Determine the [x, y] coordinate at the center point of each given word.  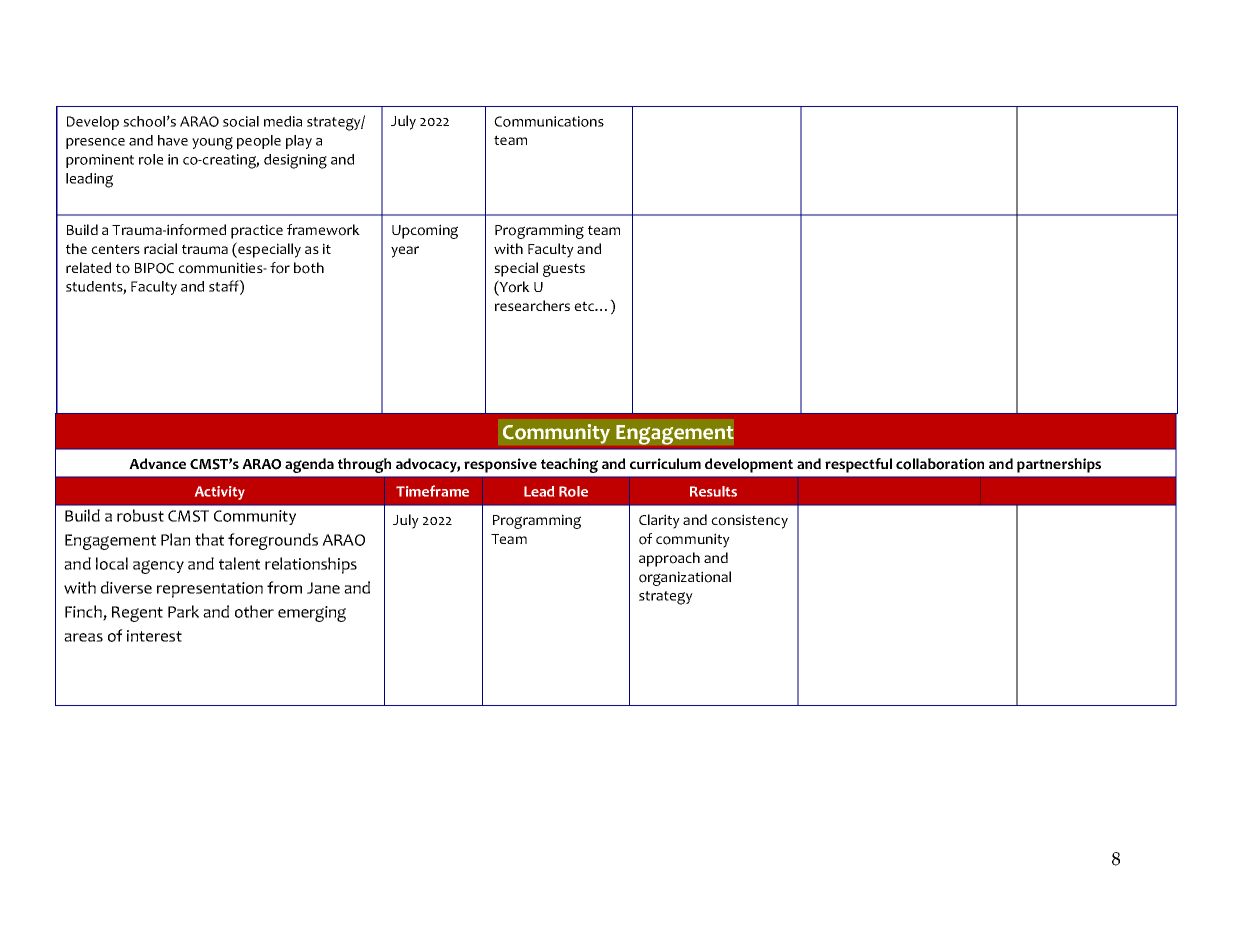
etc [585, 306]
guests [564, 270]
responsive [500, 465]
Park [183, 611]
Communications [549, 121]
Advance [157, 463]
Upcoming [425, 231]
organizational [685, 578]
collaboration [940, 464]
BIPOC [154, 268]
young [212, 143]
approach [669, 559]
